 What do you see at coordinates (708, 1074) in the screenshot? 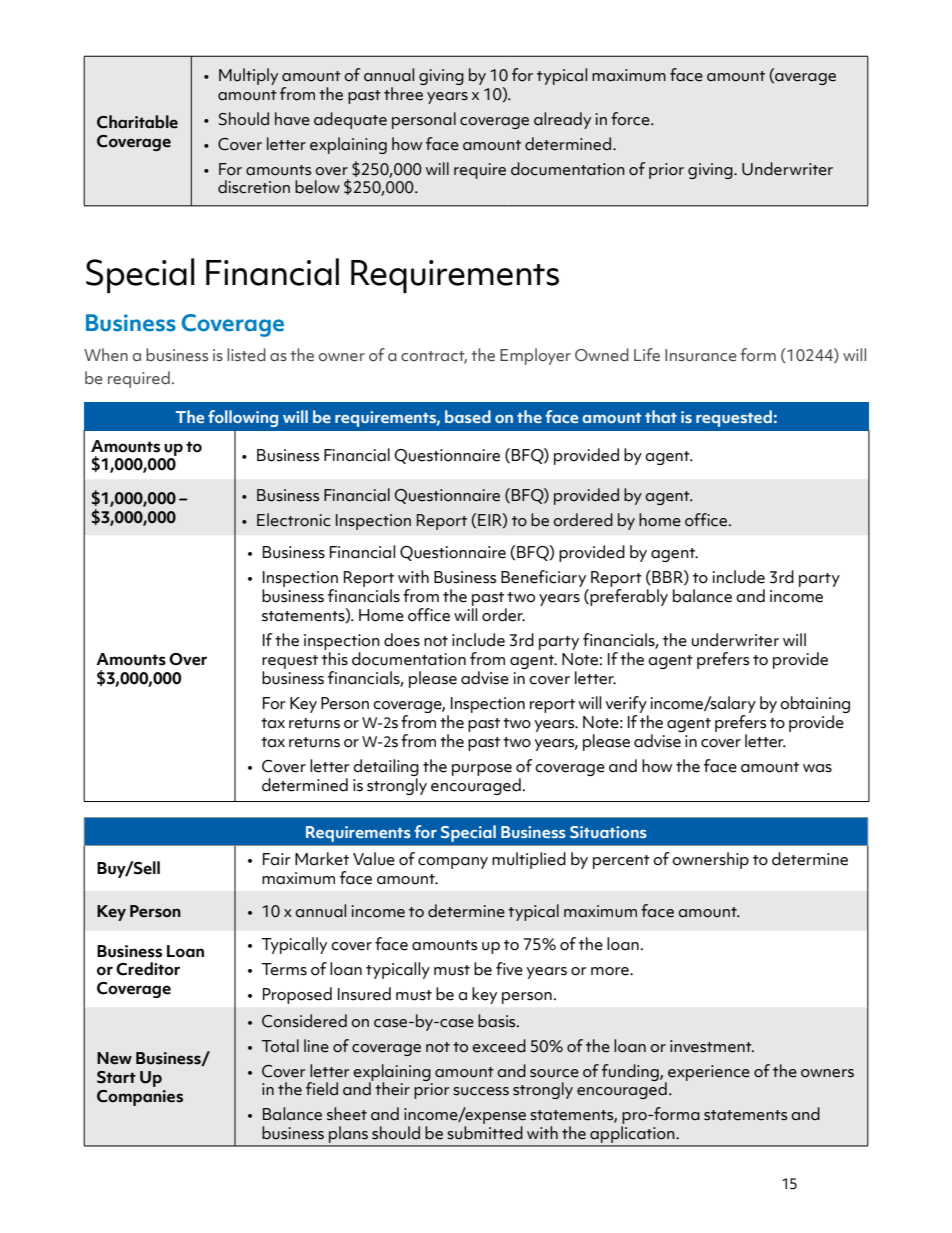
I see `experience` at bounding box center [708, 1074].
